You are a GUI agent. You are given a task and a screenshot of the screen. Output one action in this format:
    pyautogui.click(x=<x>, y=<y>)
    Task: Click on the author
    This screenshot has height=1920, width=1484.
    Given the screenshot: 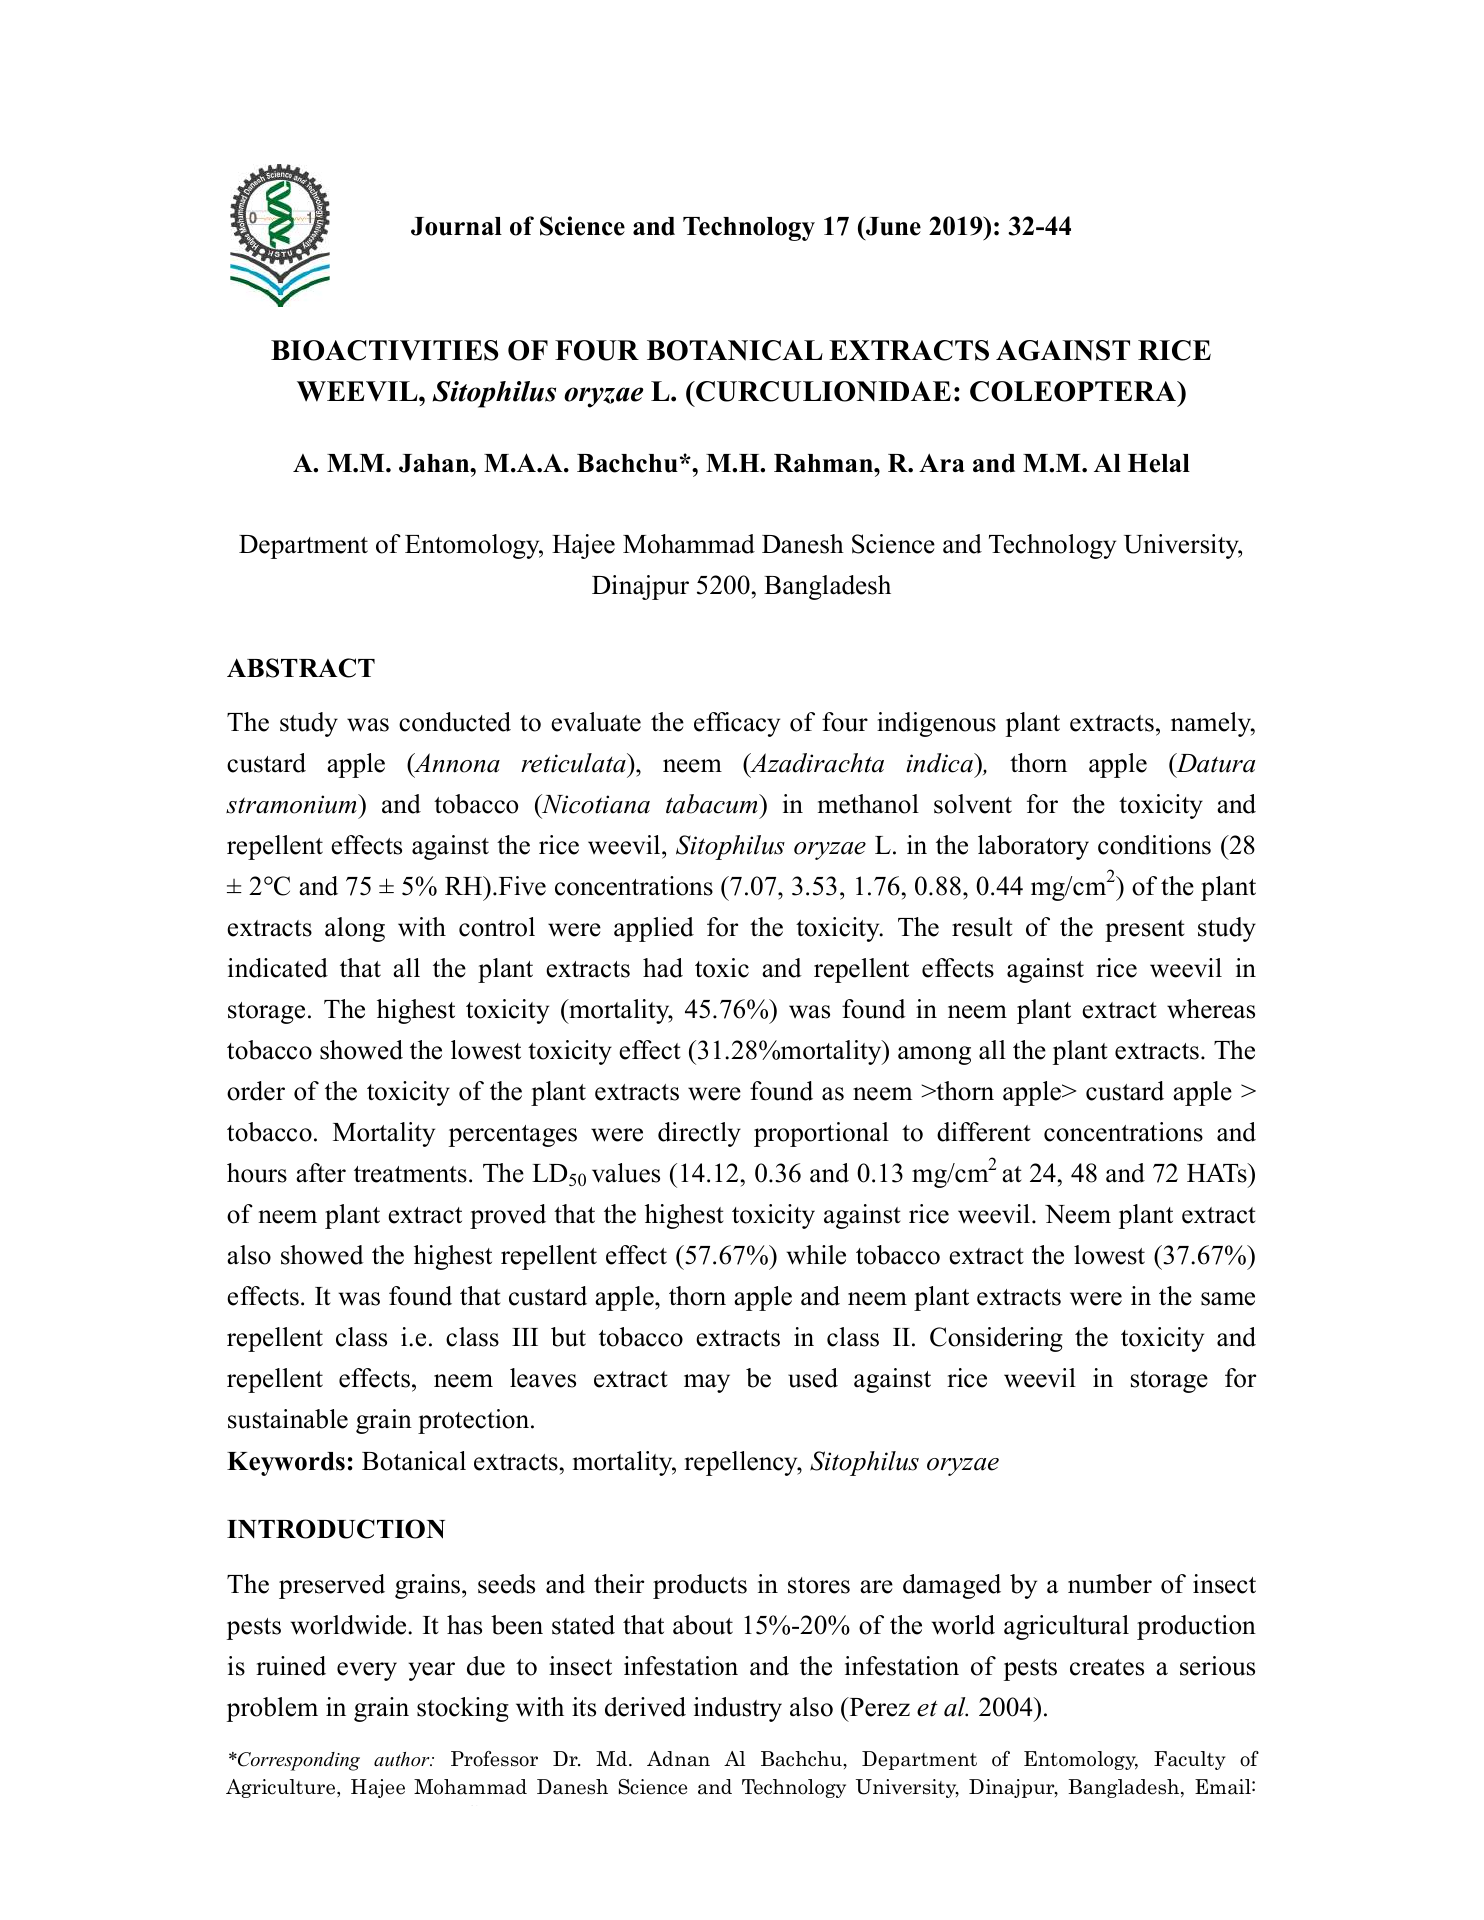 What is the action you would take?
    pyautogui.click(x=403, y=1759)
